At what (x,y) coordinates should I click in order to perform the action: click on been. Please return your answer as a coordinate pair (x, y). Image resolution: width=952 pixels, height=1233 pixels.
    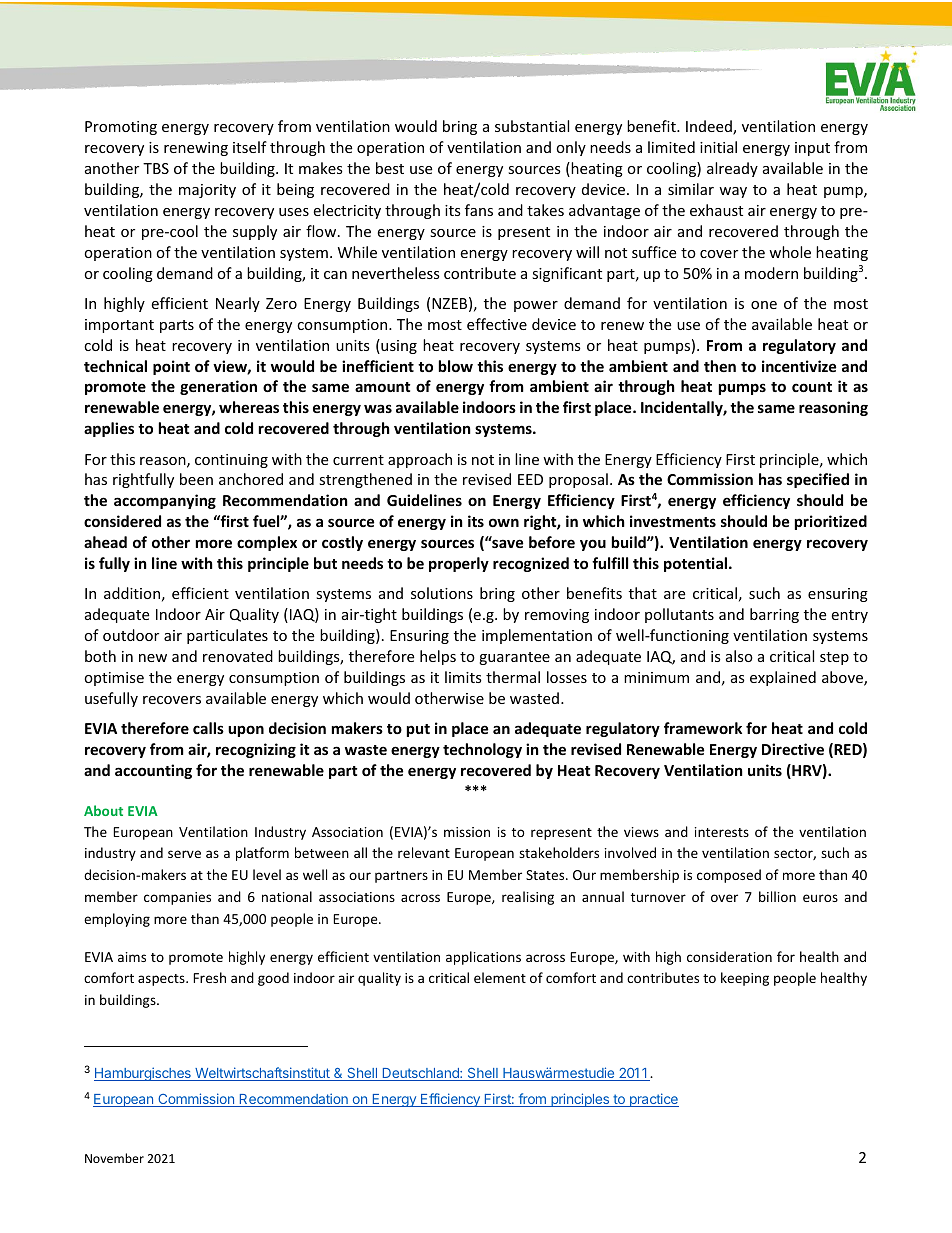
    Looking at the image, I should click on (196, 479).
